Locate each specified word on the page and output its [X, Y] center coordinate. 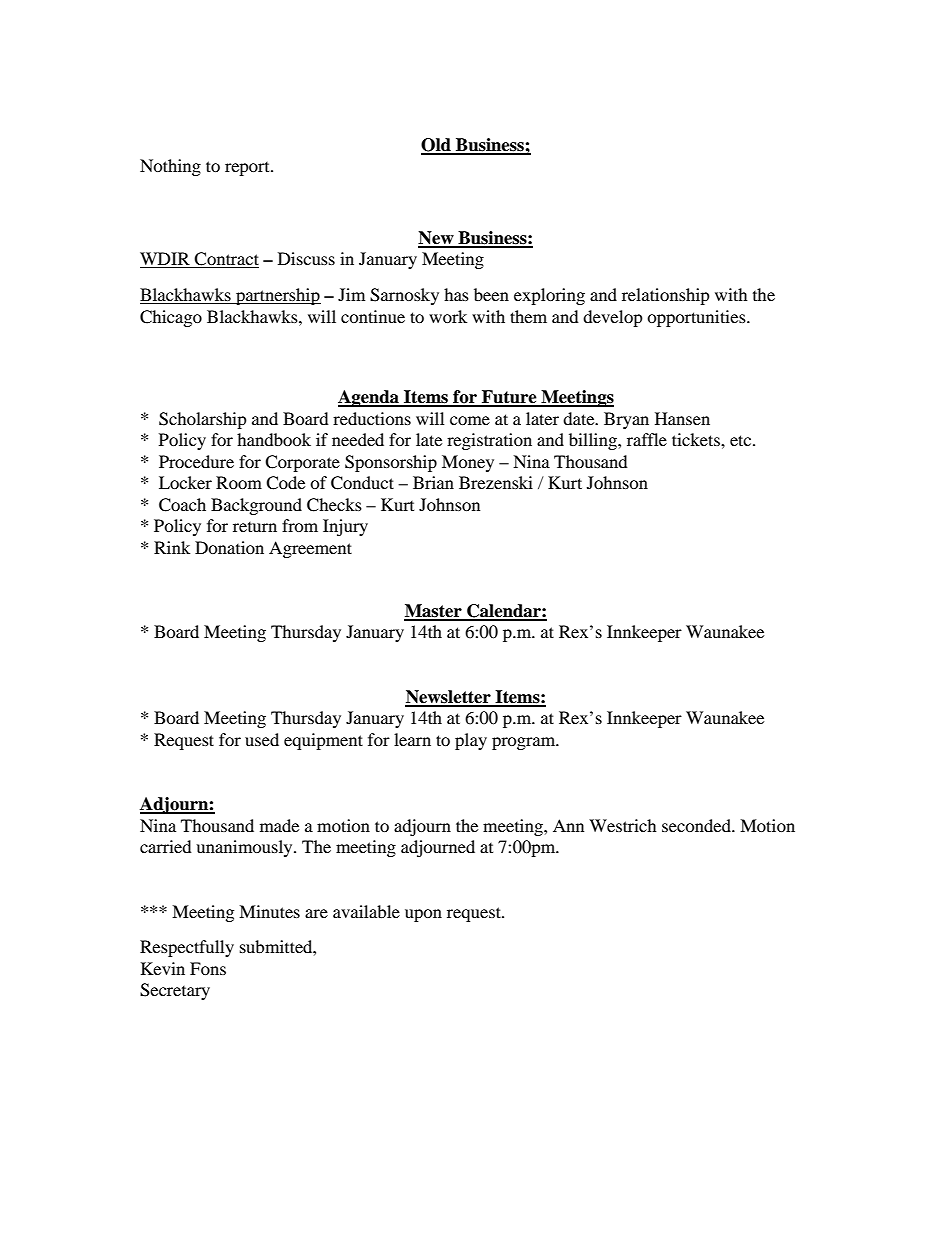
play [471, 741]
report [248, 169]
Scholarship [203, 420]
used [262, 739]
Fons [208, 968]
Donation [229, 547]
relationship [666, 296]
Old [437, 146]
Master [434, 612]
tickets [697, 439]
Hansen [682, 418]
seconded [697, 825]
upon [423, 915]
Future [509, 398]
